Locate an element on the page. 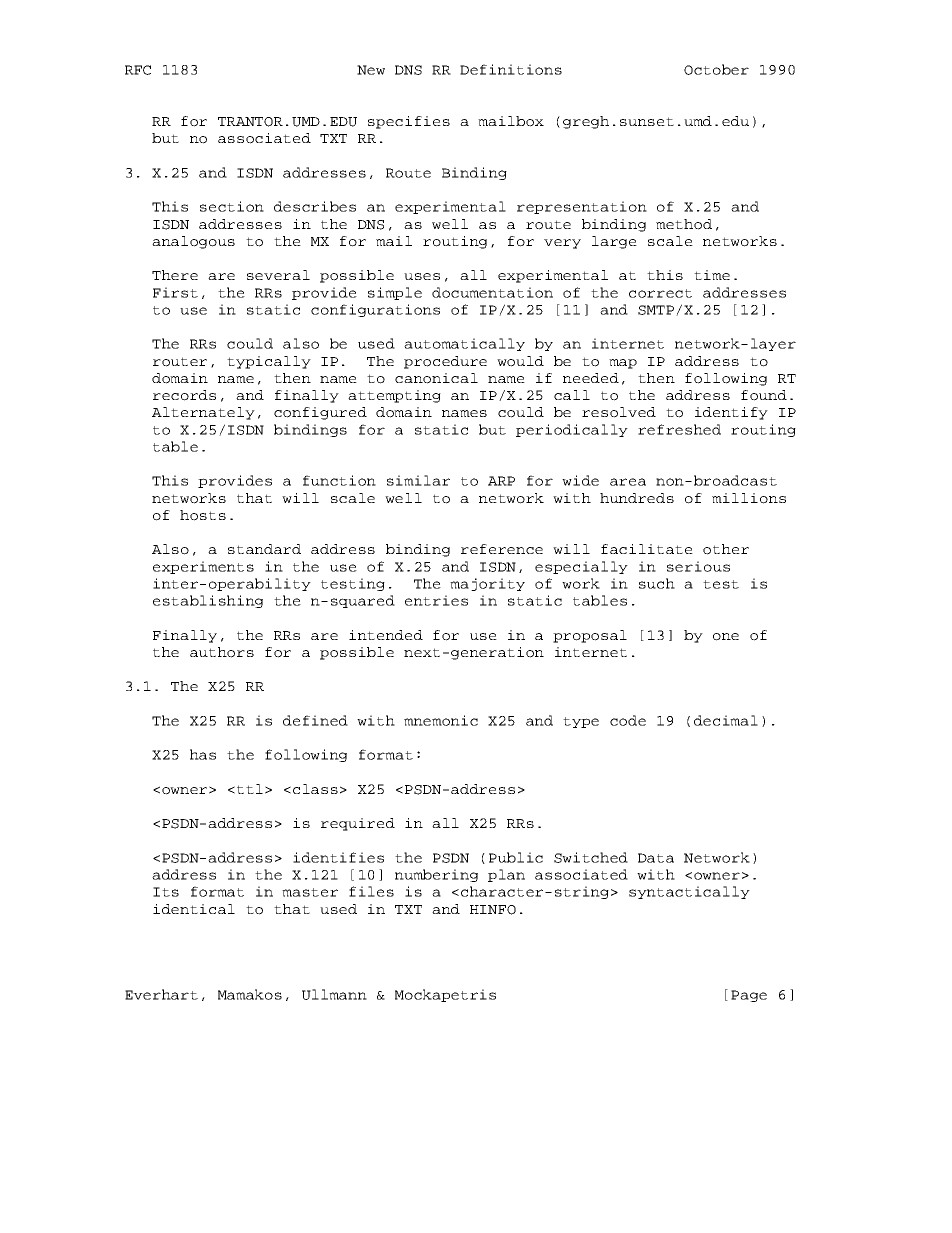  identical is located at coordinates (194, 909).
